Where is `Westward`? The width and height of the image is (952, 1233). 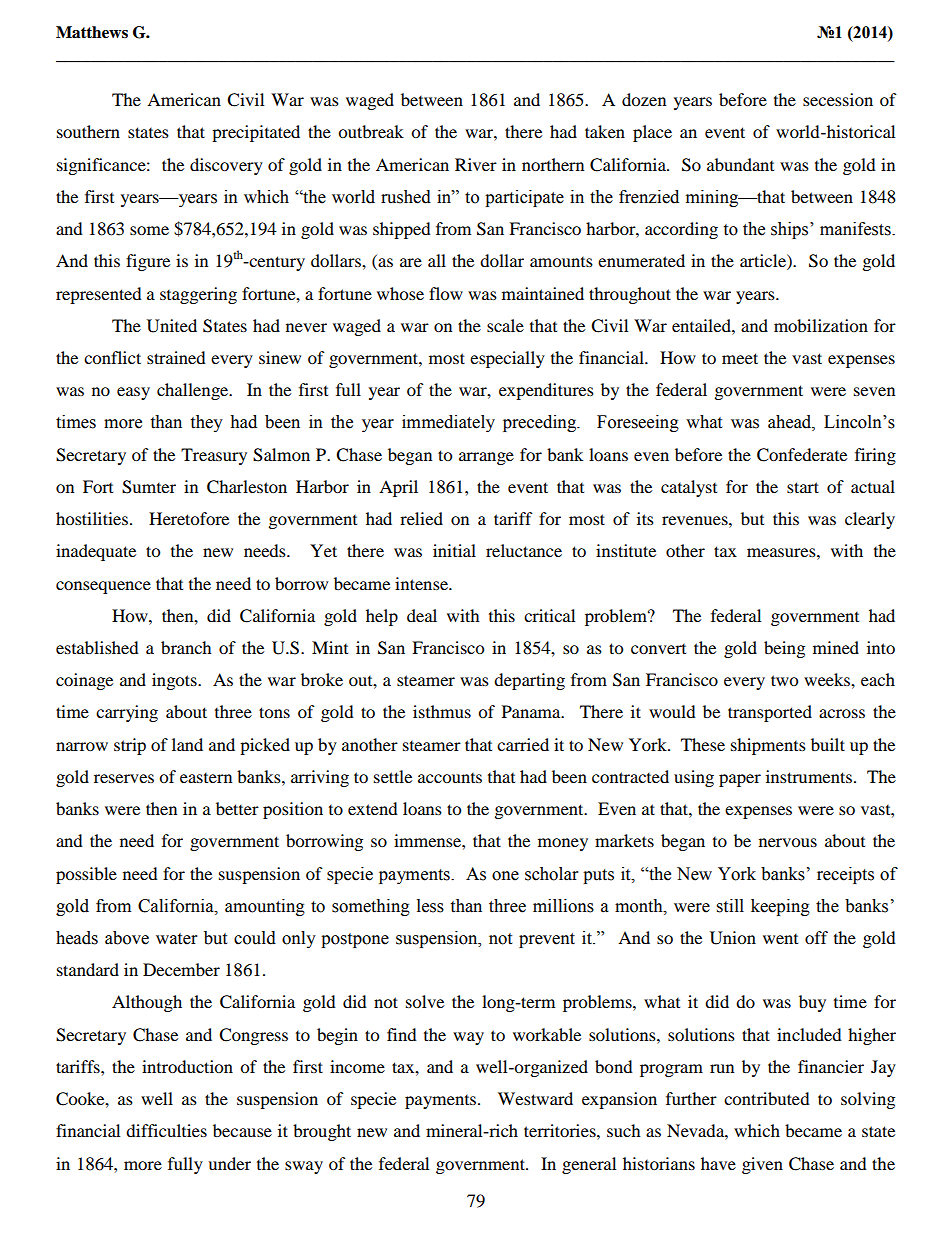 Westward is located at coordinates (535, 1098).
